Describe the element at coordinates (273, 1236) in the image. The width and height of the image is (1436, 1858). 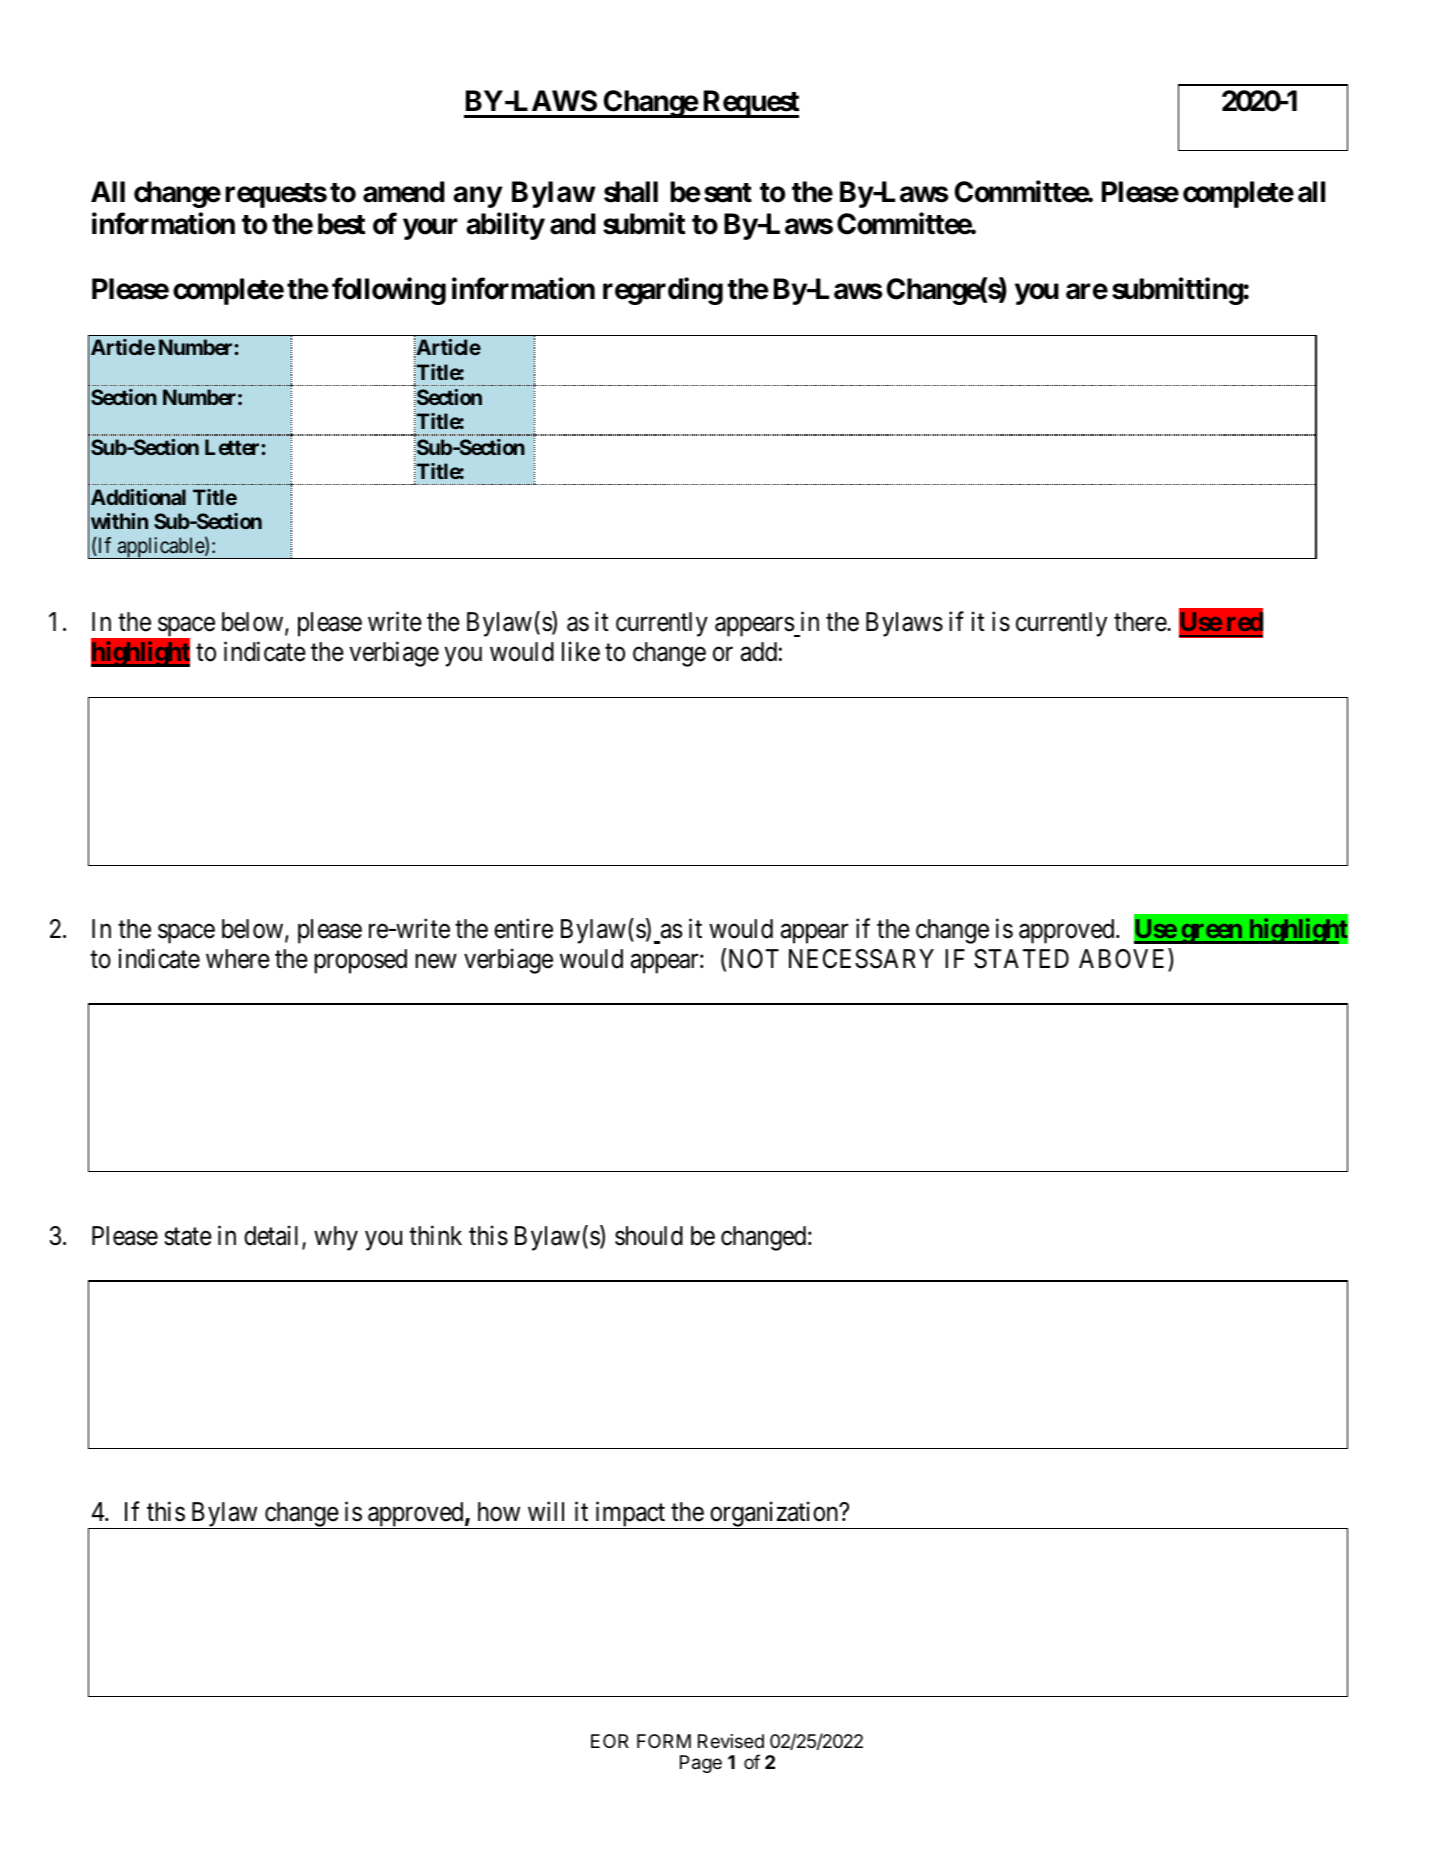
I see `detail` at that location.
